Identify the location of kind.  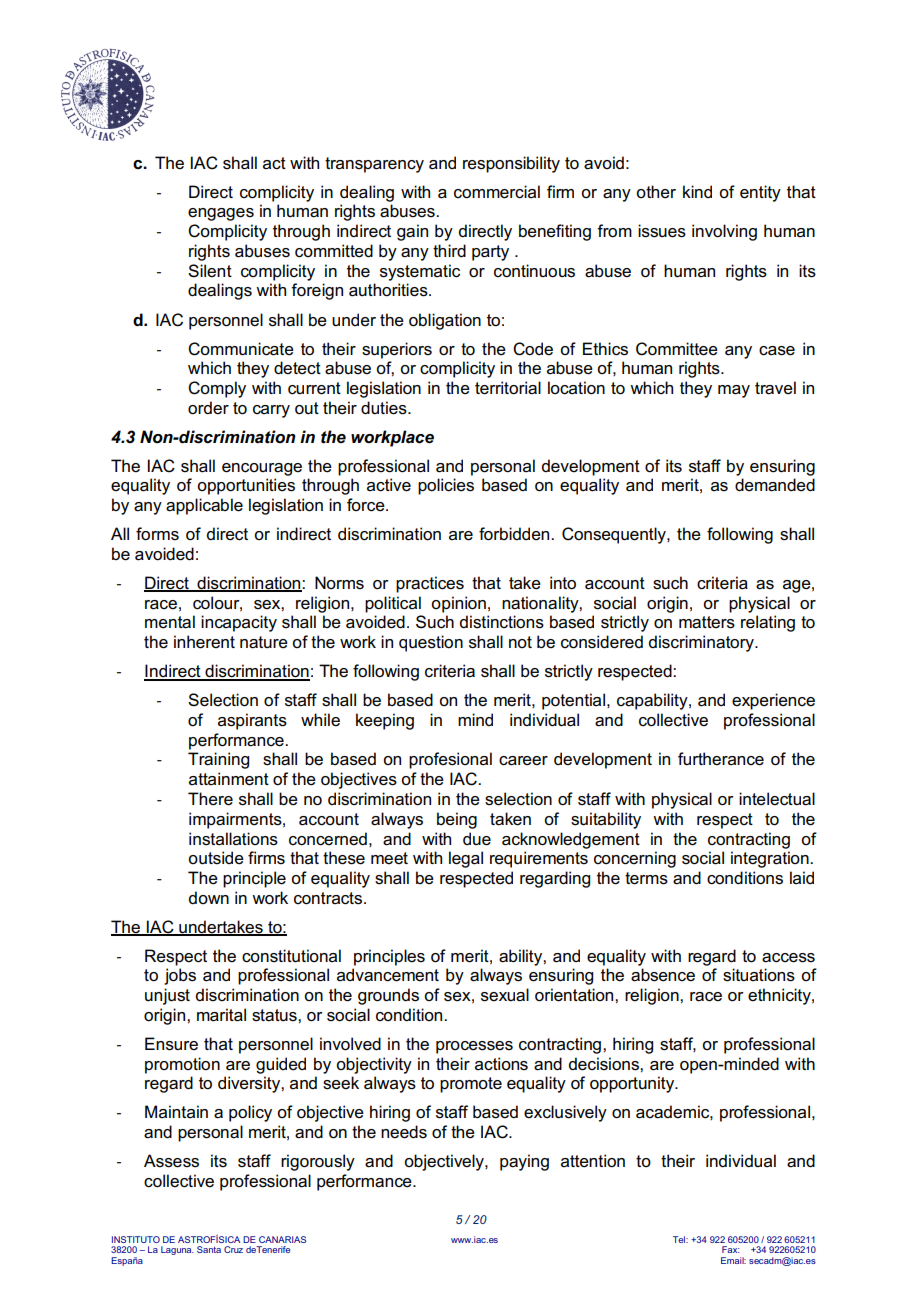
(697, 191).
